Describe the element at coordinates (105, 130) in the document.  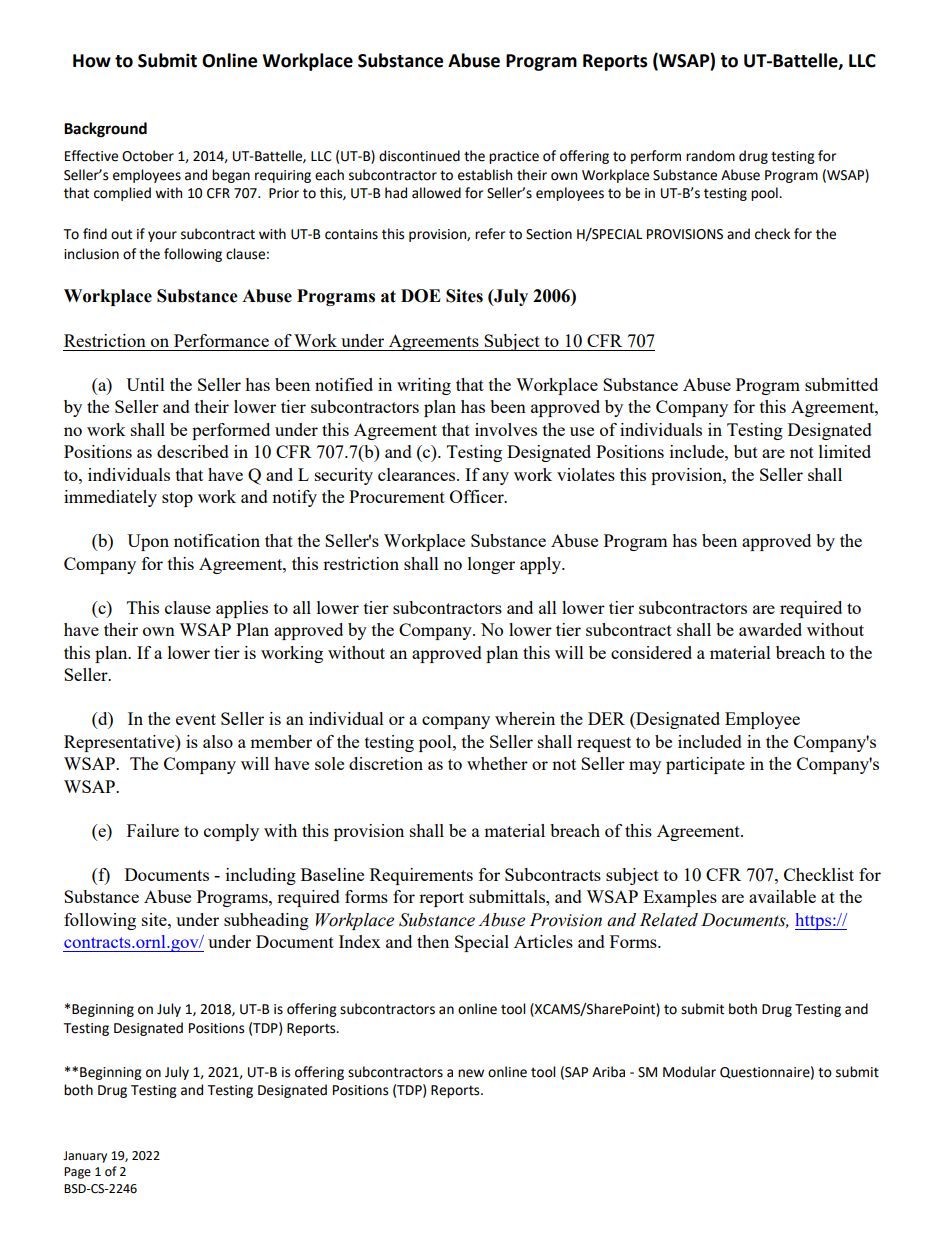
I see `Background` at that location.
